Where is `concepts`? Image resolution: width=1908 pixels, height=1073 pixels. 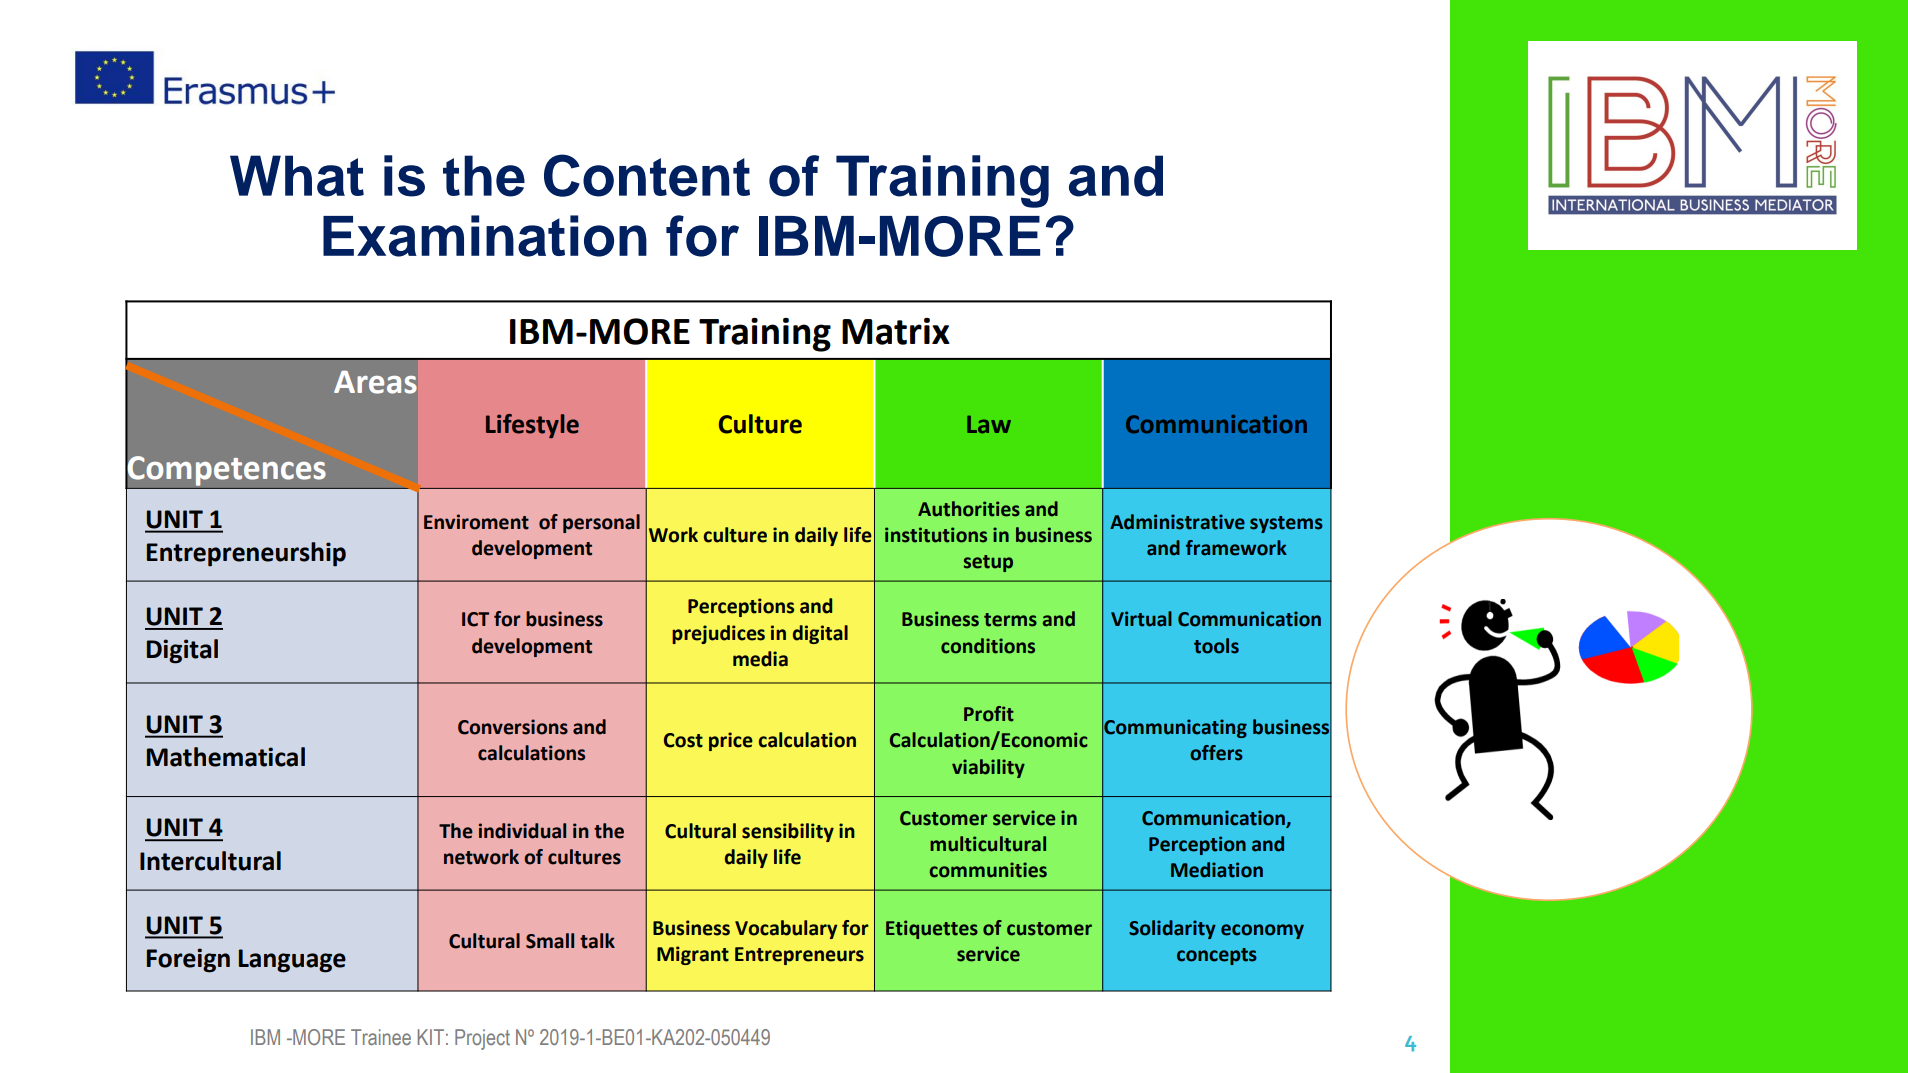
concepts is located at coordinates (1216, 956).
